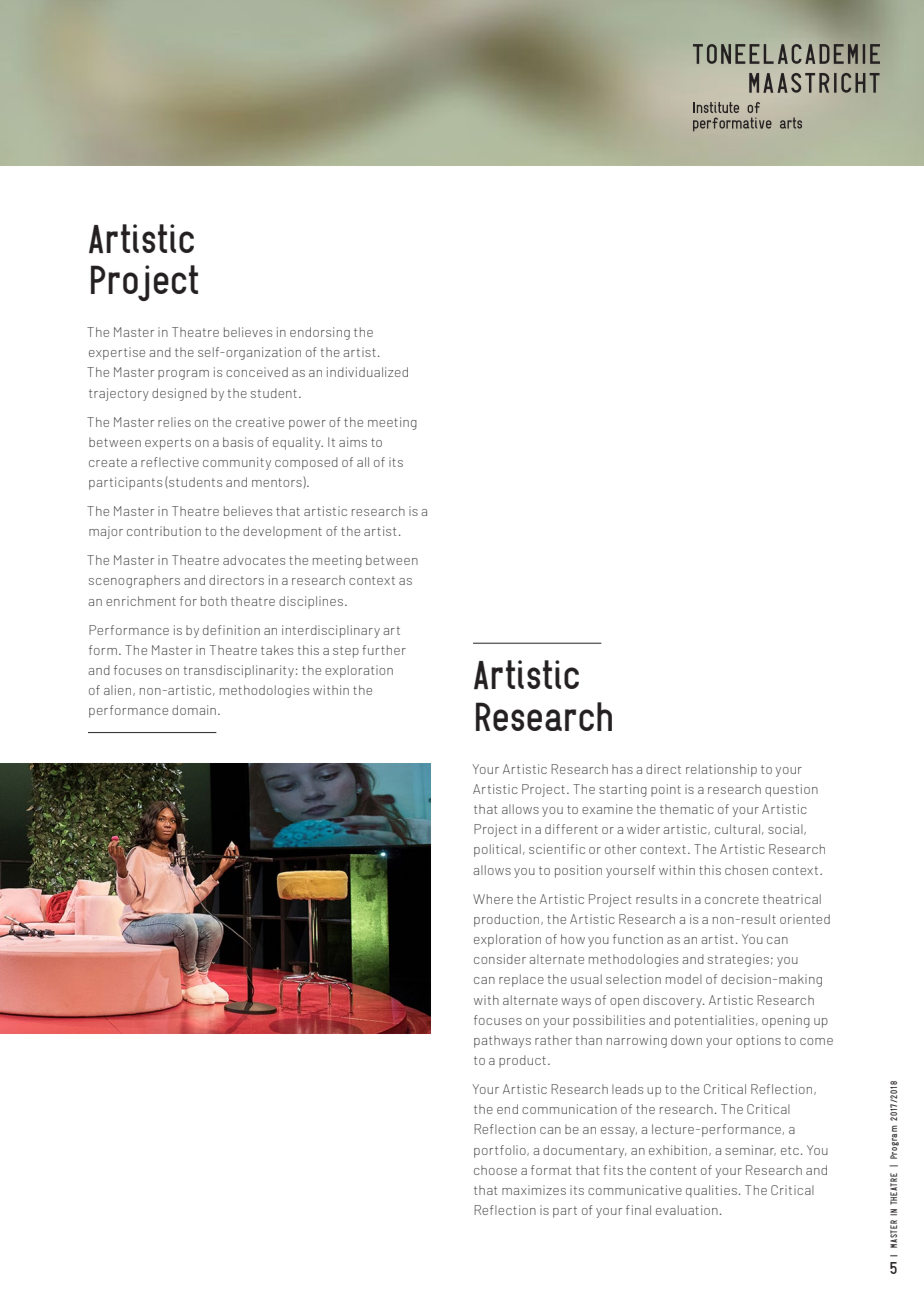  Describe the element at coordinates (711, 1191) in the document. I see `qualities` at that location.
